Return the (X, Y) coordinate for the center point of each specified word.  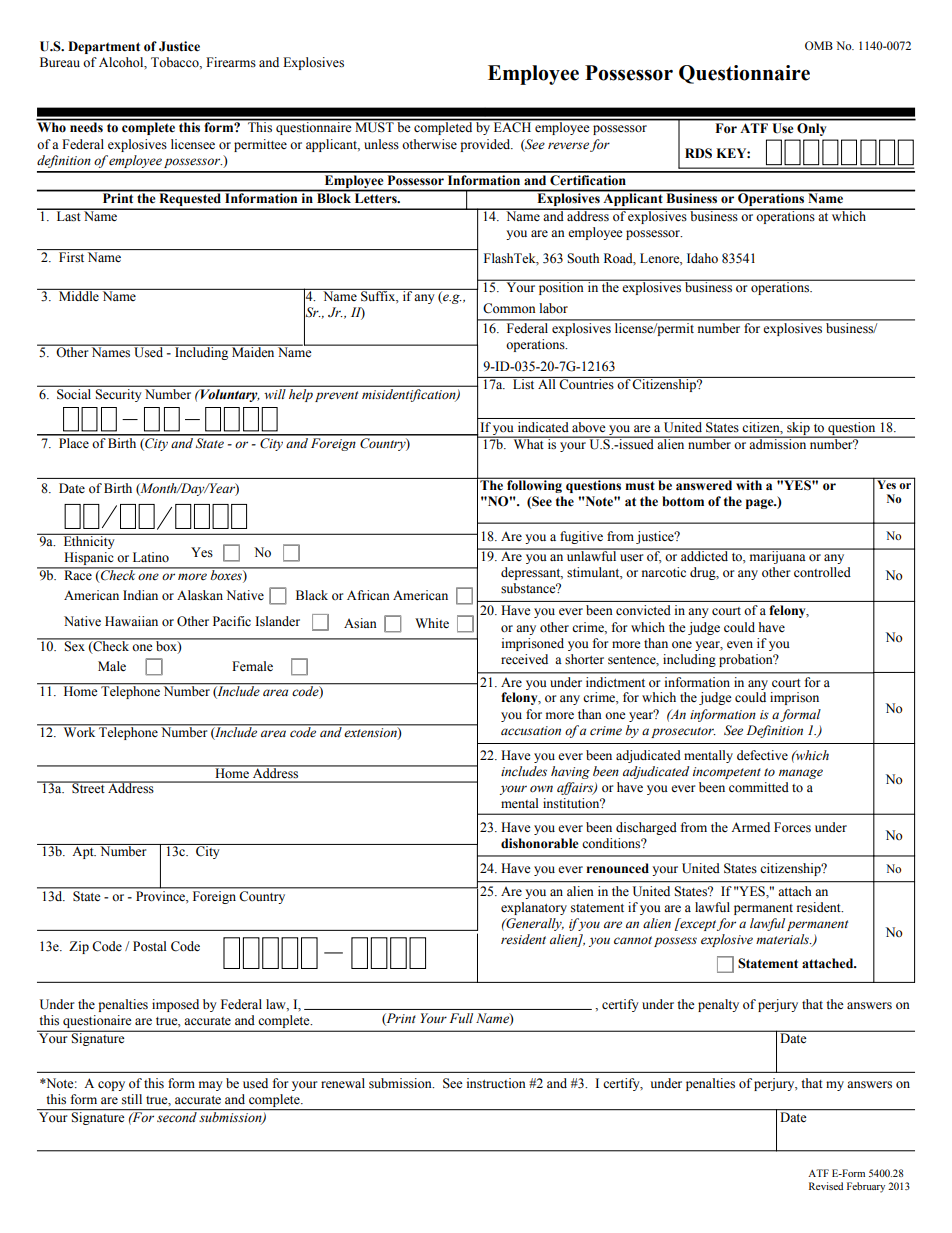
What (528, 443)
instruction (496, 1083)
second (177, 1116)
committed (759, 787)
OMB (819, 45)
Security (118, 395)
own (541, 789)
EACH (512, 126)
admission (778, 443)
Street (88, 787)
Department (104, 47)
